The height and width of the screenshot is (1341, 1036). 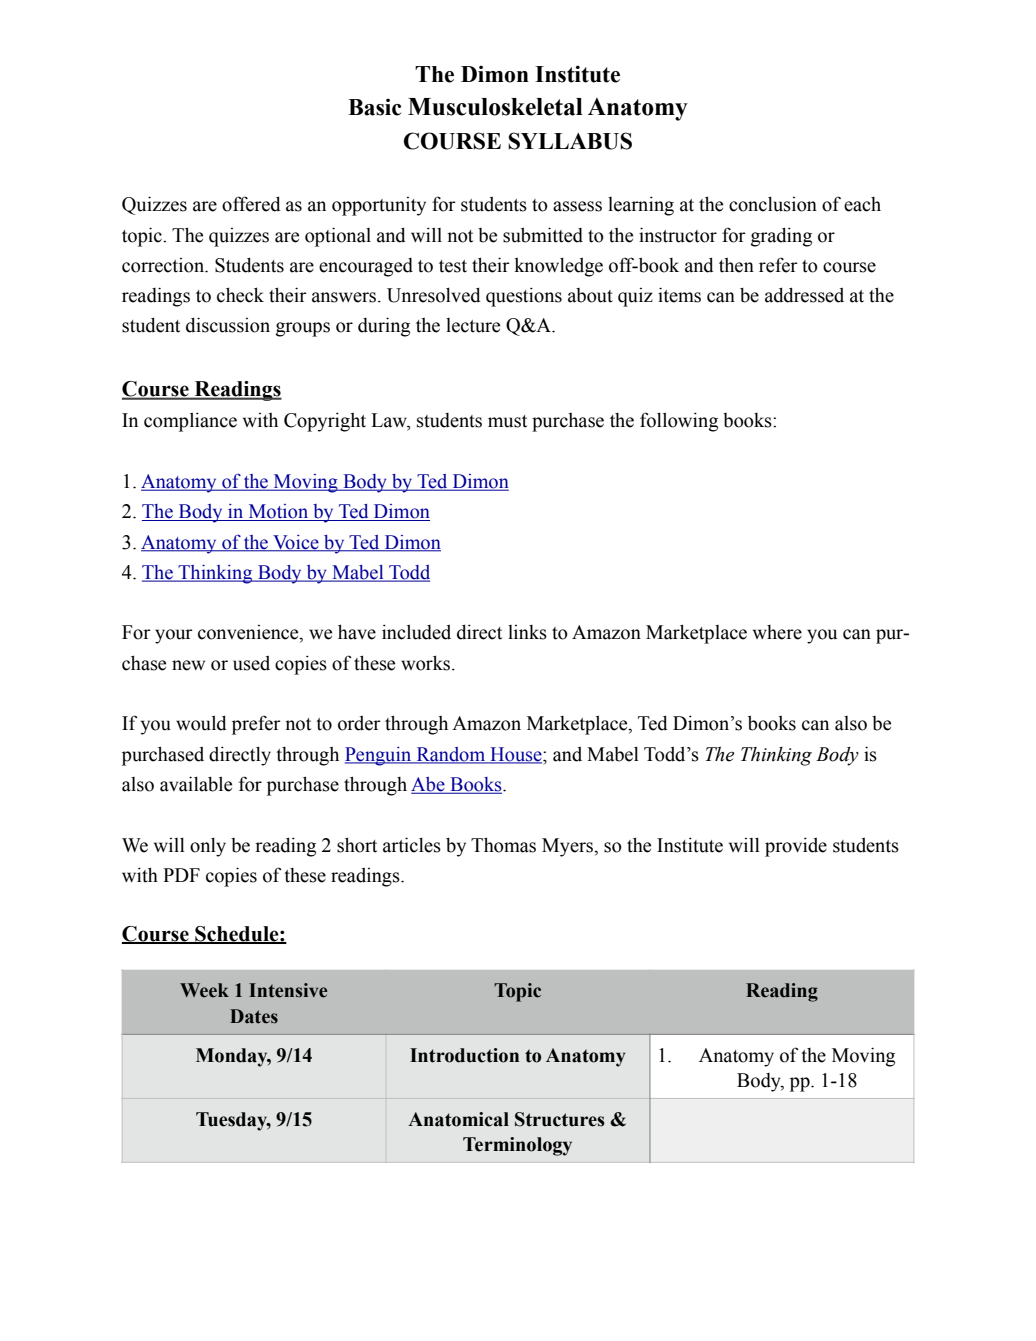 I want to click on compliance, so click(x=190, y=422).
